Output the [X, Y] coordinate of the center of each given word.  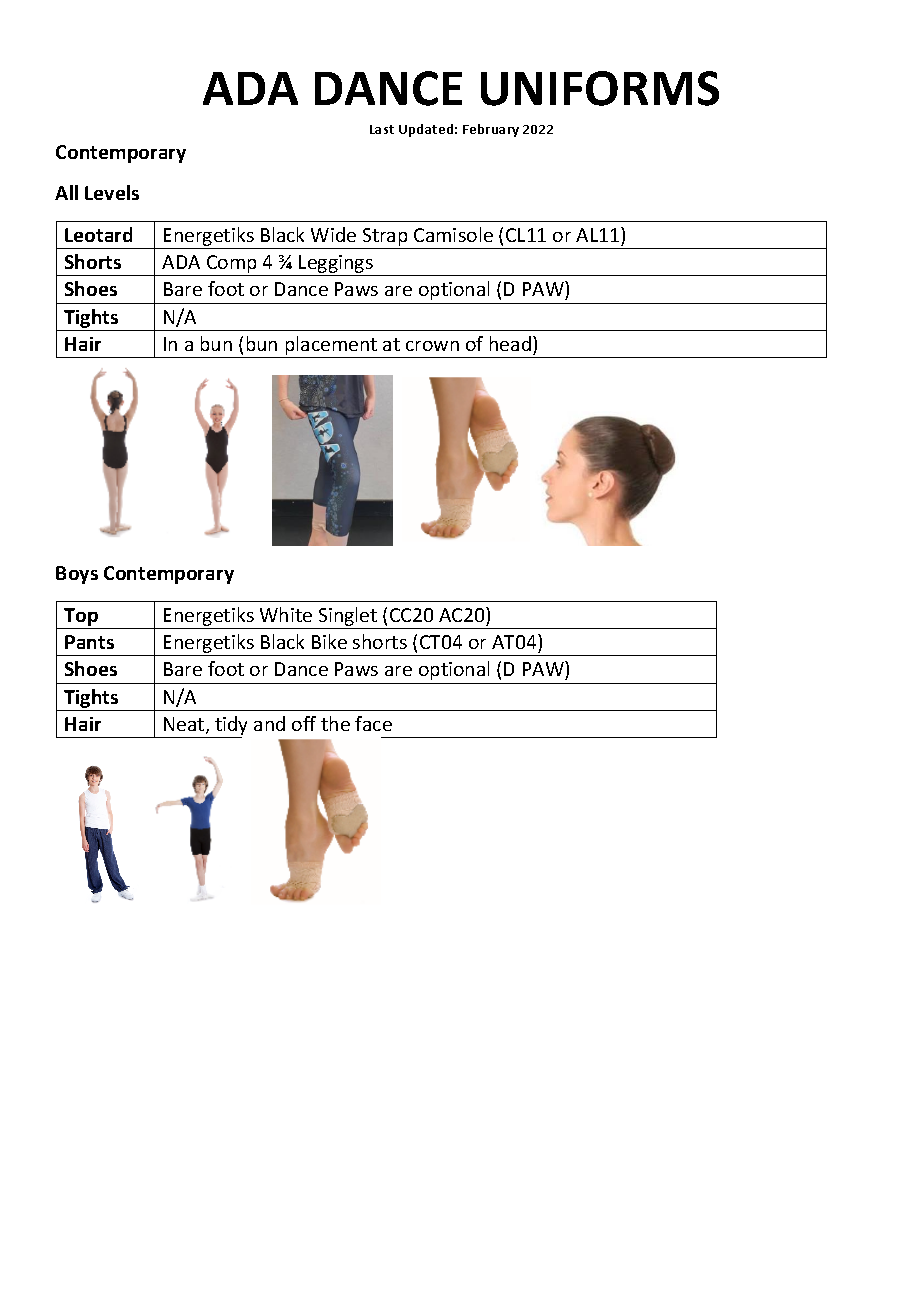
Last [382, 129]
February [491, 130]
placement [331, 347]
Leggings [336, 265]
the [335, 723]
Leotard [98, 234]
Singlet [348, 616]
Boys [77, 575]
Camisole [453, 234]
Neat [185, 725]
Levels [112, 192]
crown [432, 346]
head [512, 343]
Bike [329, 641]
